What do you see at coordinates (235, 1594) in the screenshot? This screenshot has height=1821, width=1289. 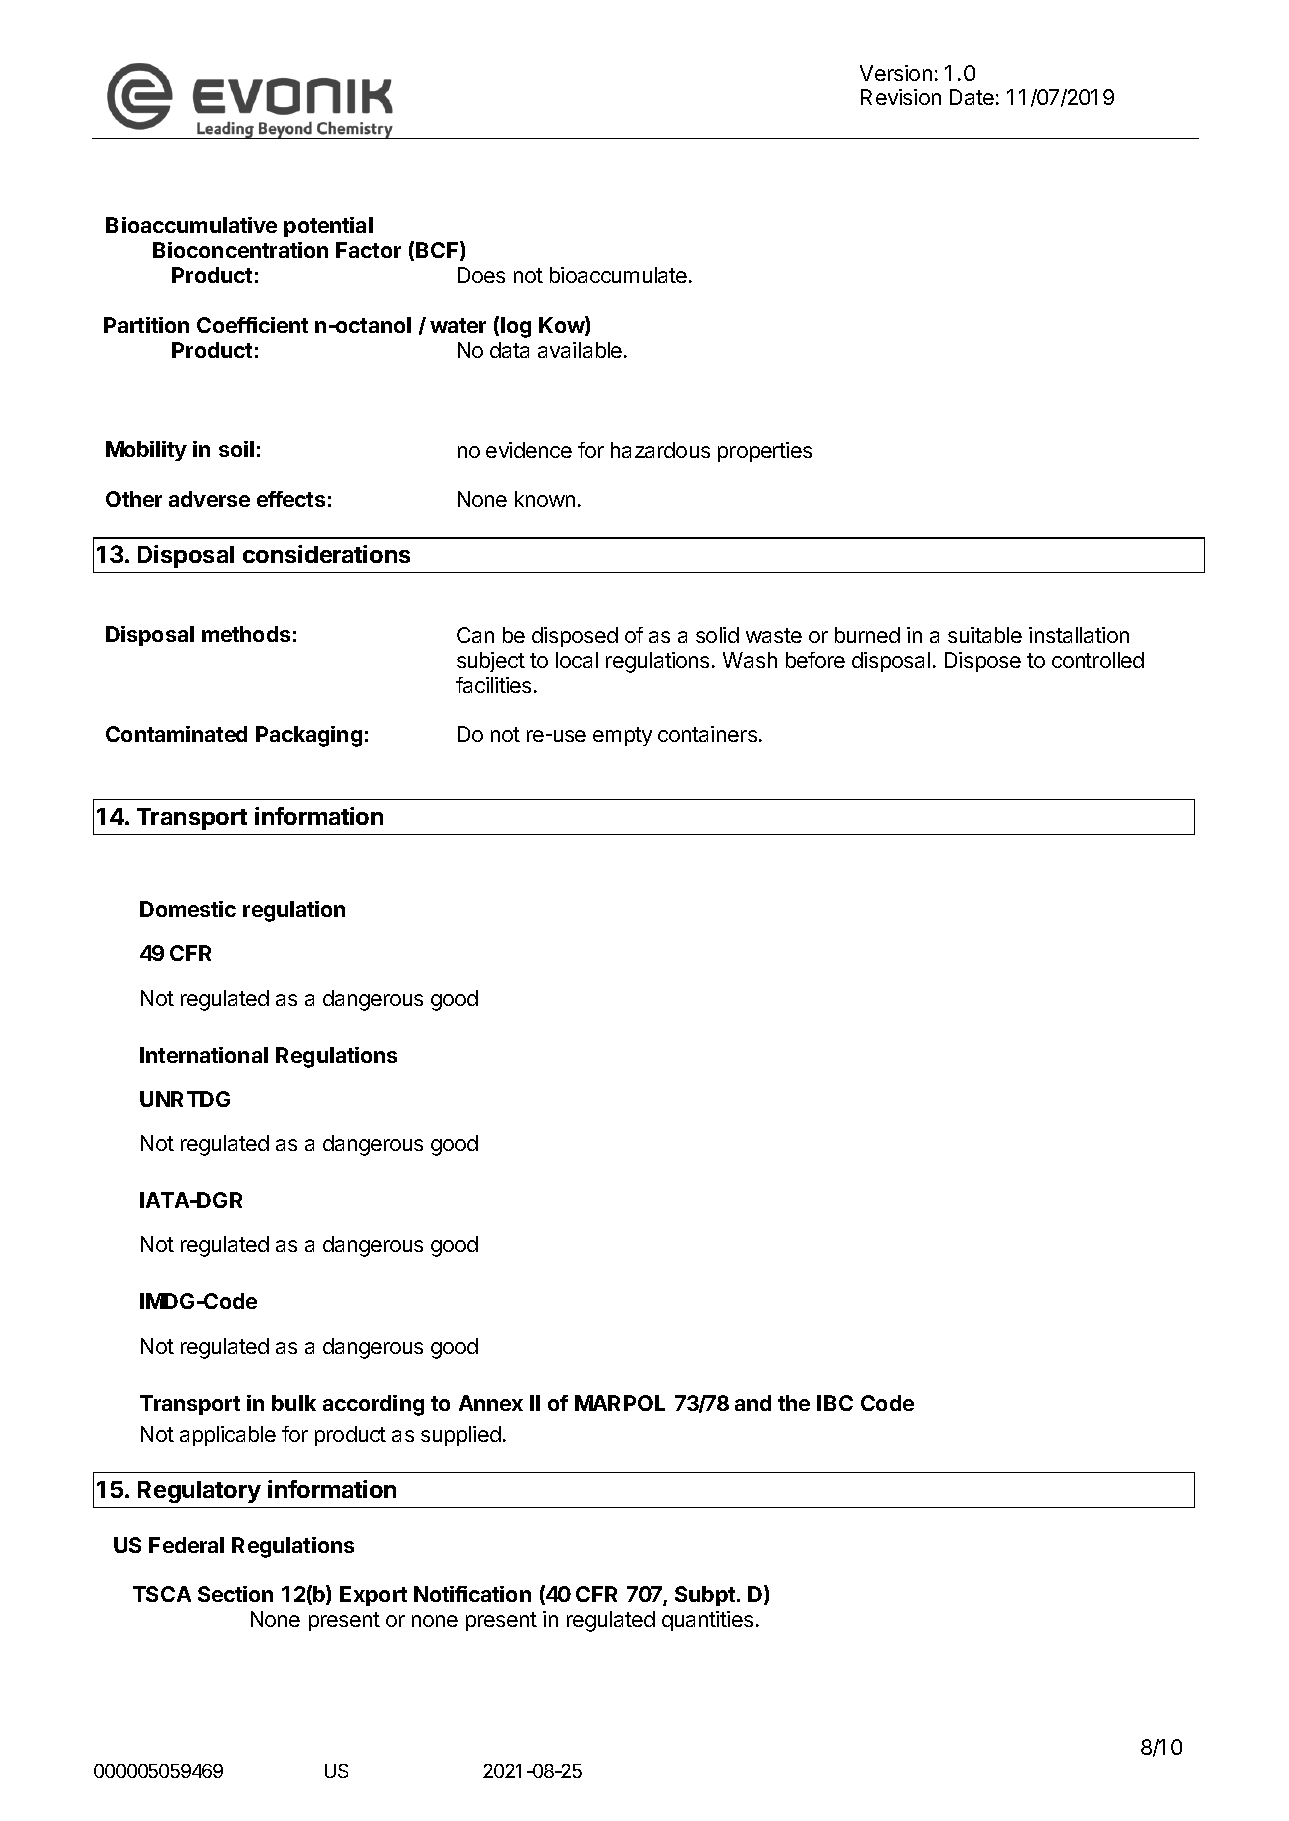 I see `Section` at bounding box center [235, 1594].
